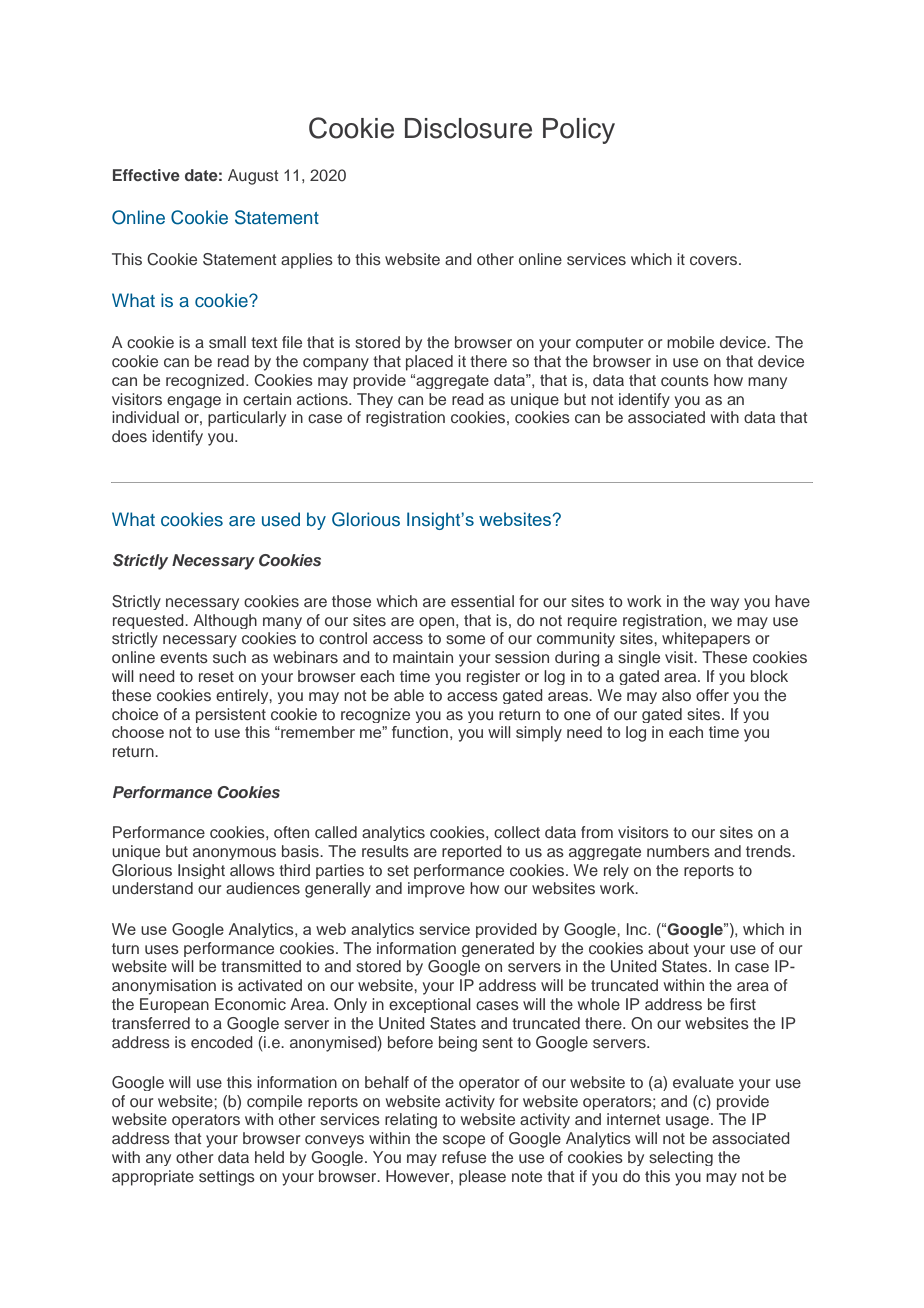 The width and height of the image is (924, 1308). Describe the element at coordinates (194, 402) in the image. I see `engage` at that location.
